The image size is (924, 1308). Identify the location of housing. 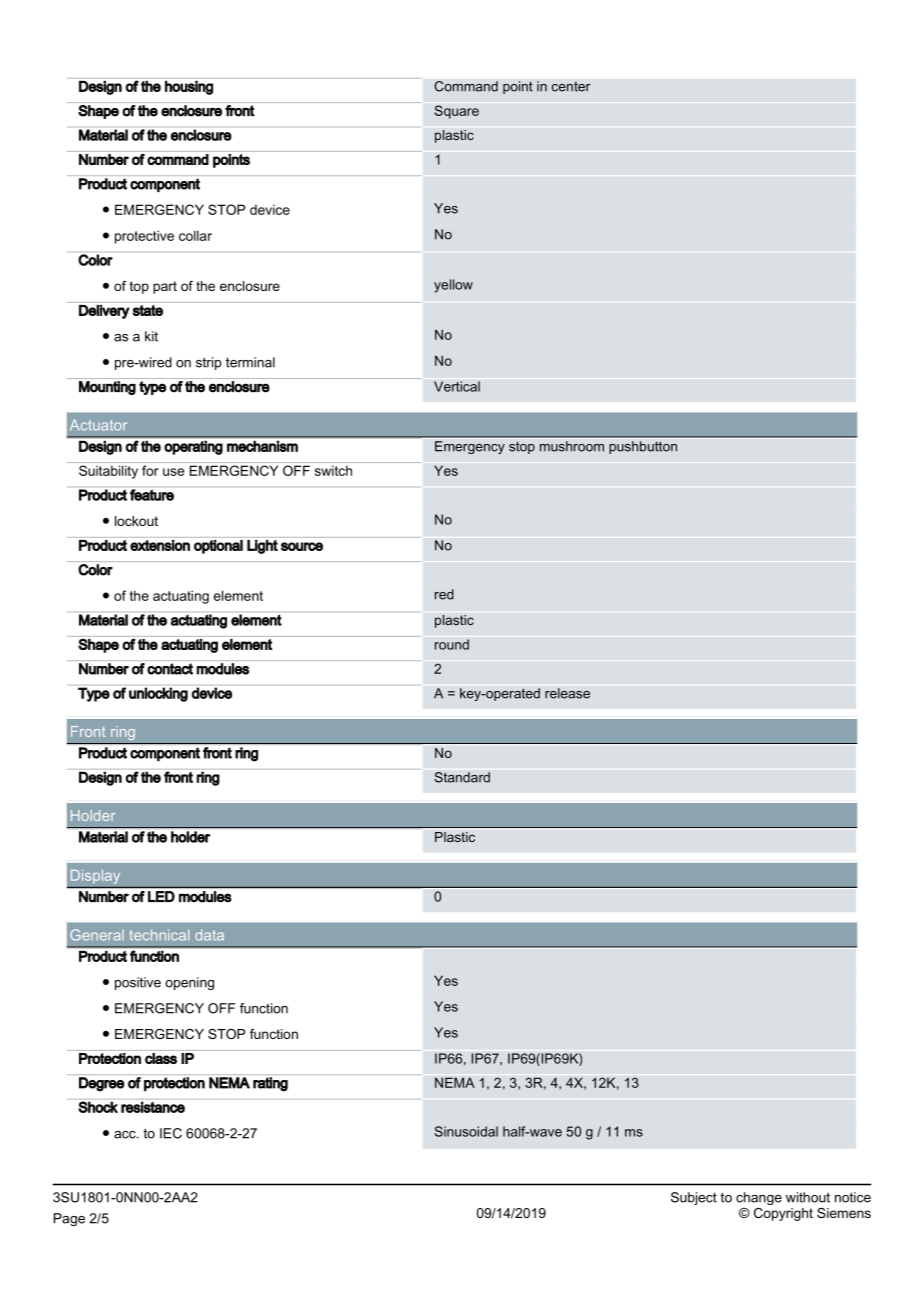
(189, 88).
